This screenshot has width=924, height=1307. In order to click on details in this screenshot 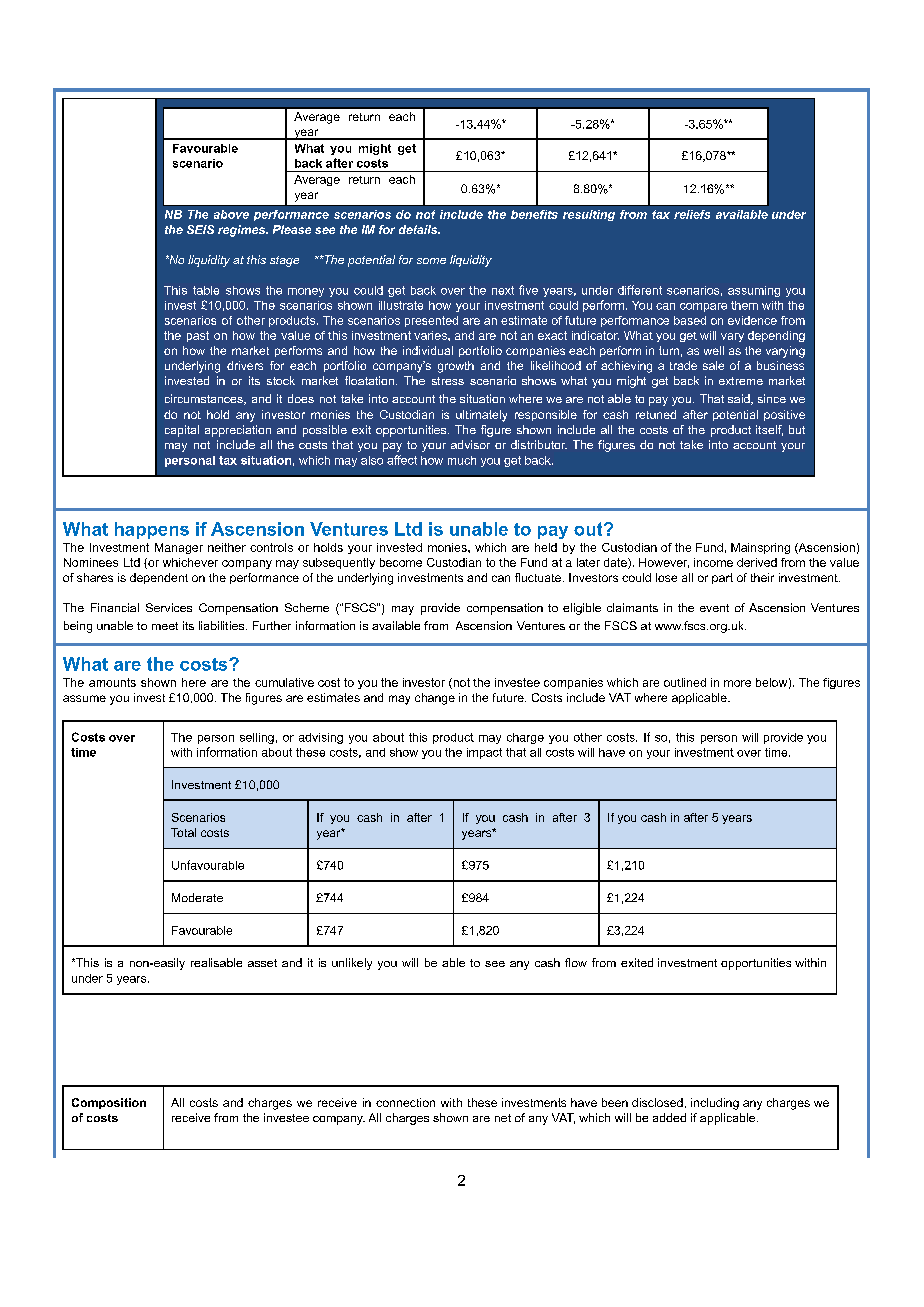, I will do `click(419, 229)`.
